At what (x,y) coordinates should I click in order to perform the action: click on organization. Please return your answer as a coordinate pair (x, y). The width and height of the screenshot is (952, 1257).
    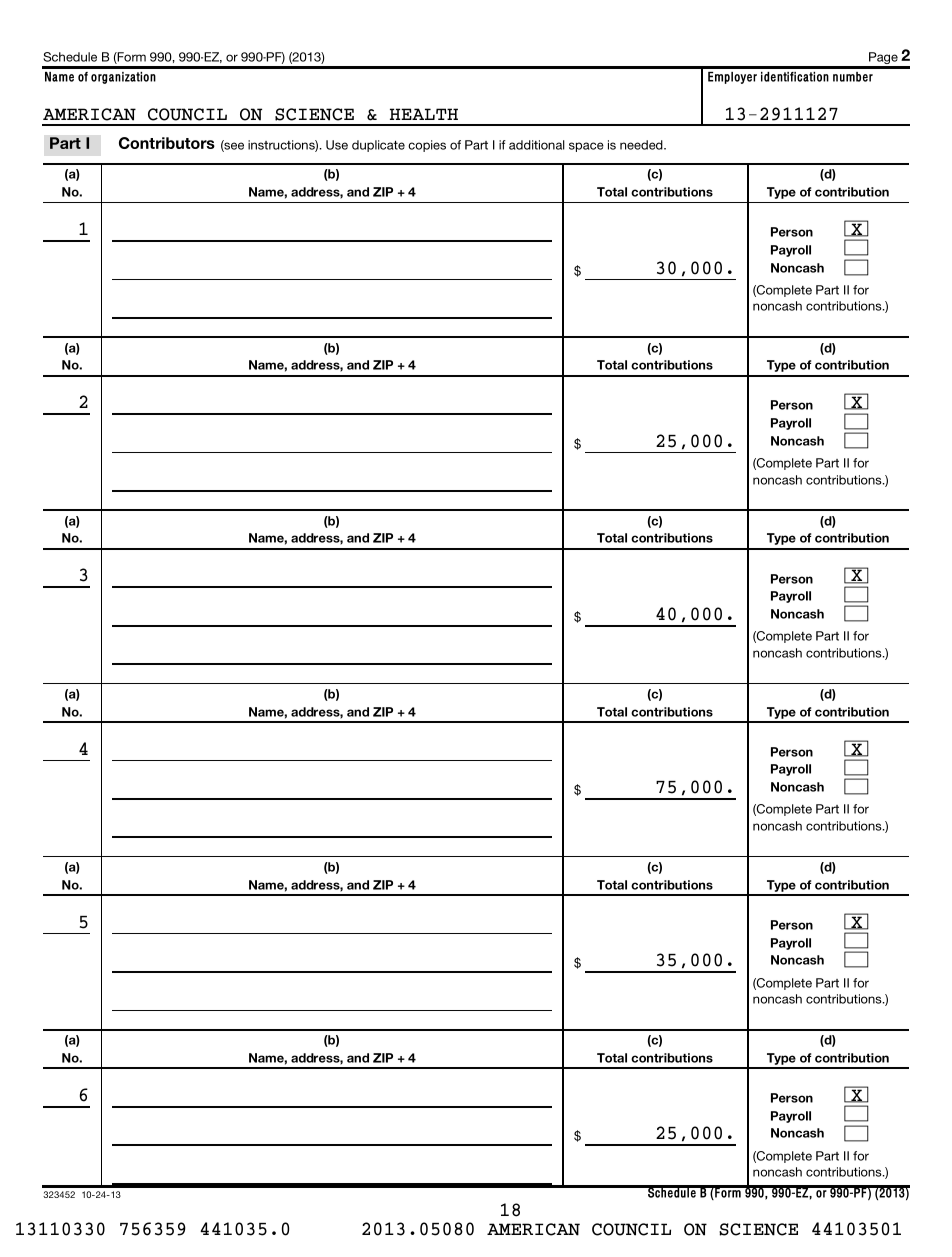
    Looking at the image, I should click on (123, 78).
